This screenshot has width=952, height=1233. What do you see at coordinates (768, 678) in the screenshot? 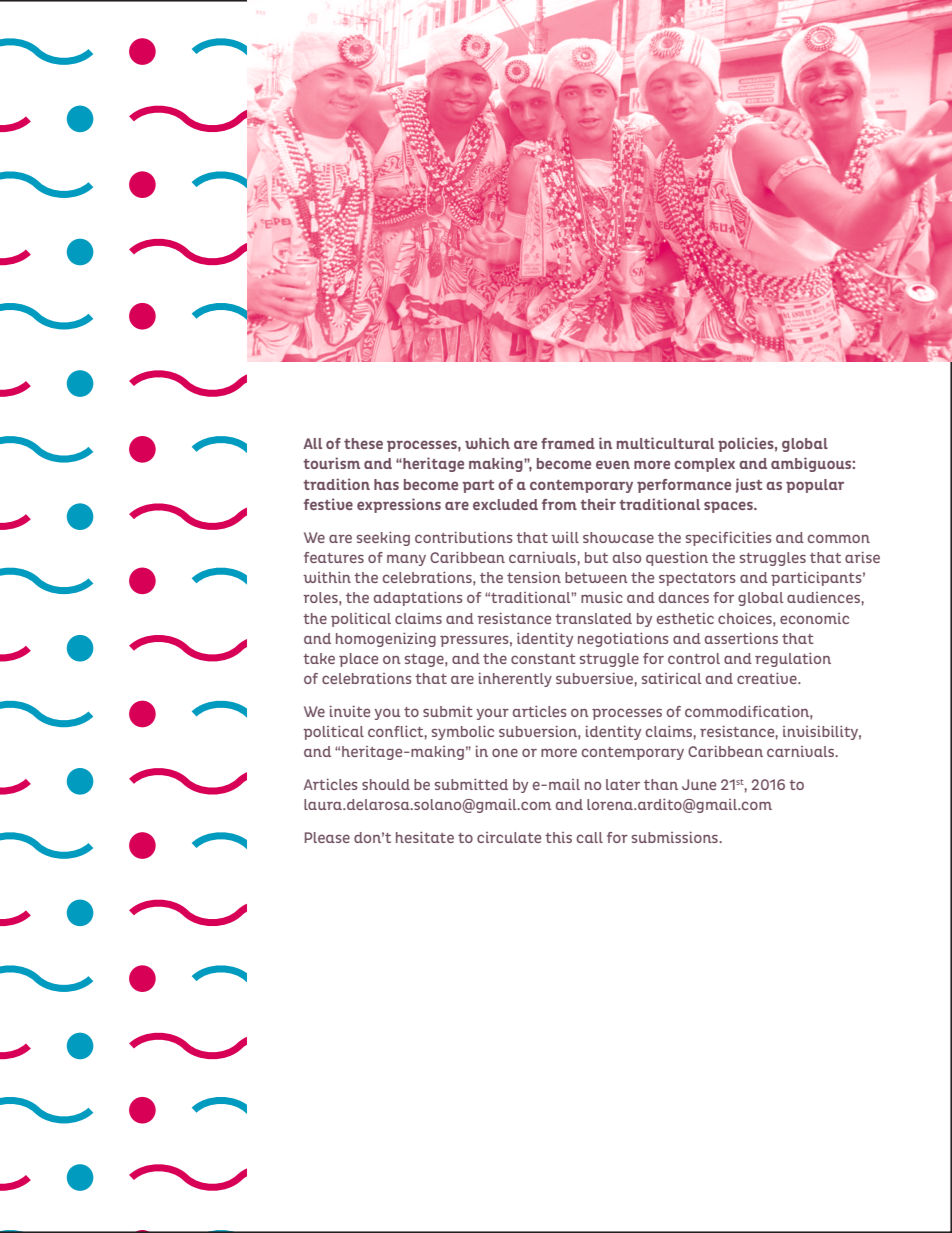
I see `creative` at bounding box center [768, 678].
